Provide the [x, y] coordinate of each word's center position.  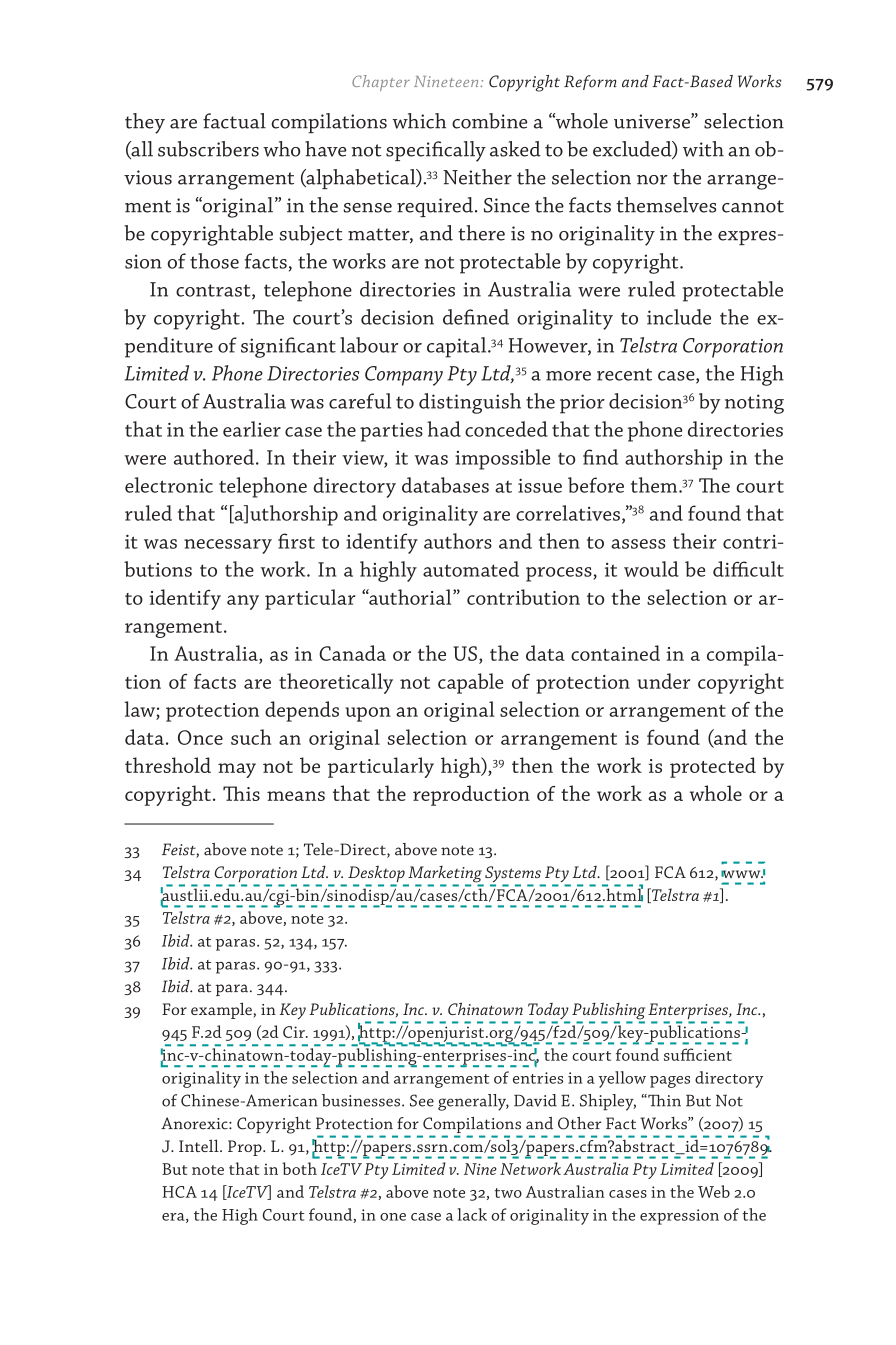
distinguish [470, 403]
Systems [513, 875]
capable [470, 683]
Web [714, 1191]
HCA [179, 1192]
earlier [252, 429]
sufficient [698, 1054]
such [251, 737]
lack [472, 1214]
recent [624, 374]
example [222, 1010]
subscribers [208, 149]
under [663, 681]
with [703, 149]
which [419, 121]
